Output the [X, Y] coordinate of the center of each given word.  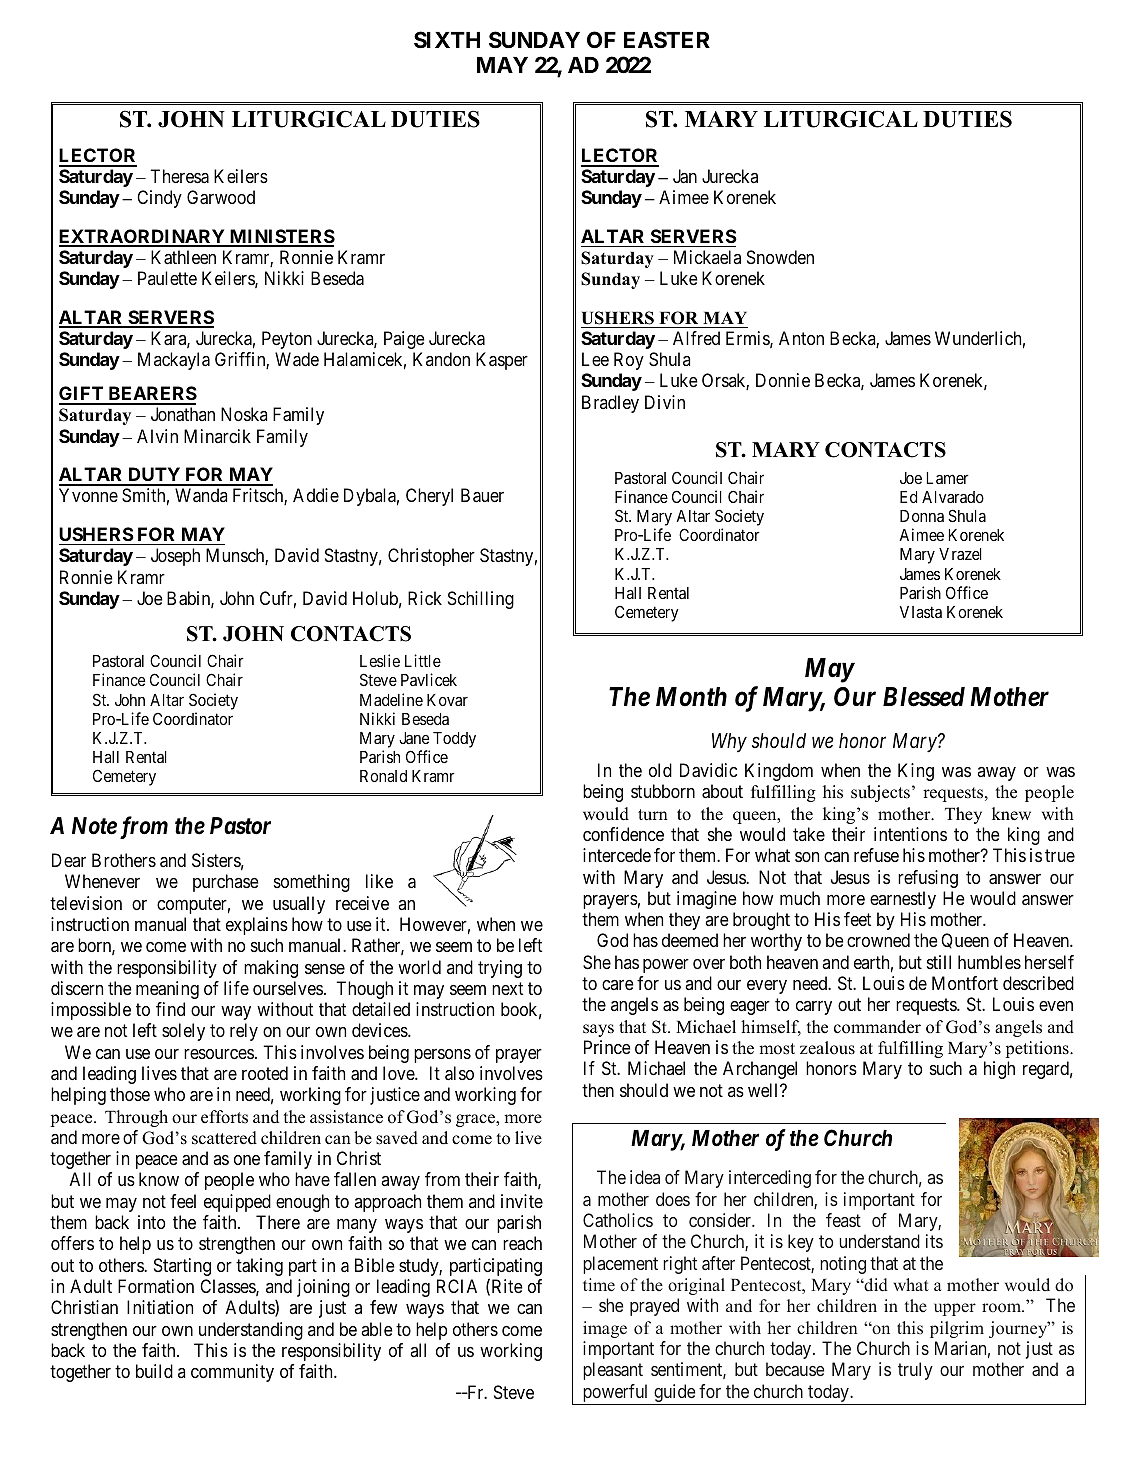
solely [183, 1032]
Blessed [924, 697]
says [598, 1030]
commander [877, 1027]
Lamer [948, 478]
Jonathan [183, 414]
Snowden [780, 257]
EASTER [667, 40]
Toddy [454, 740]
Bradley [610, 404]
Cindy [159, 199]
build [154, 1371]
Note [94, 826]
